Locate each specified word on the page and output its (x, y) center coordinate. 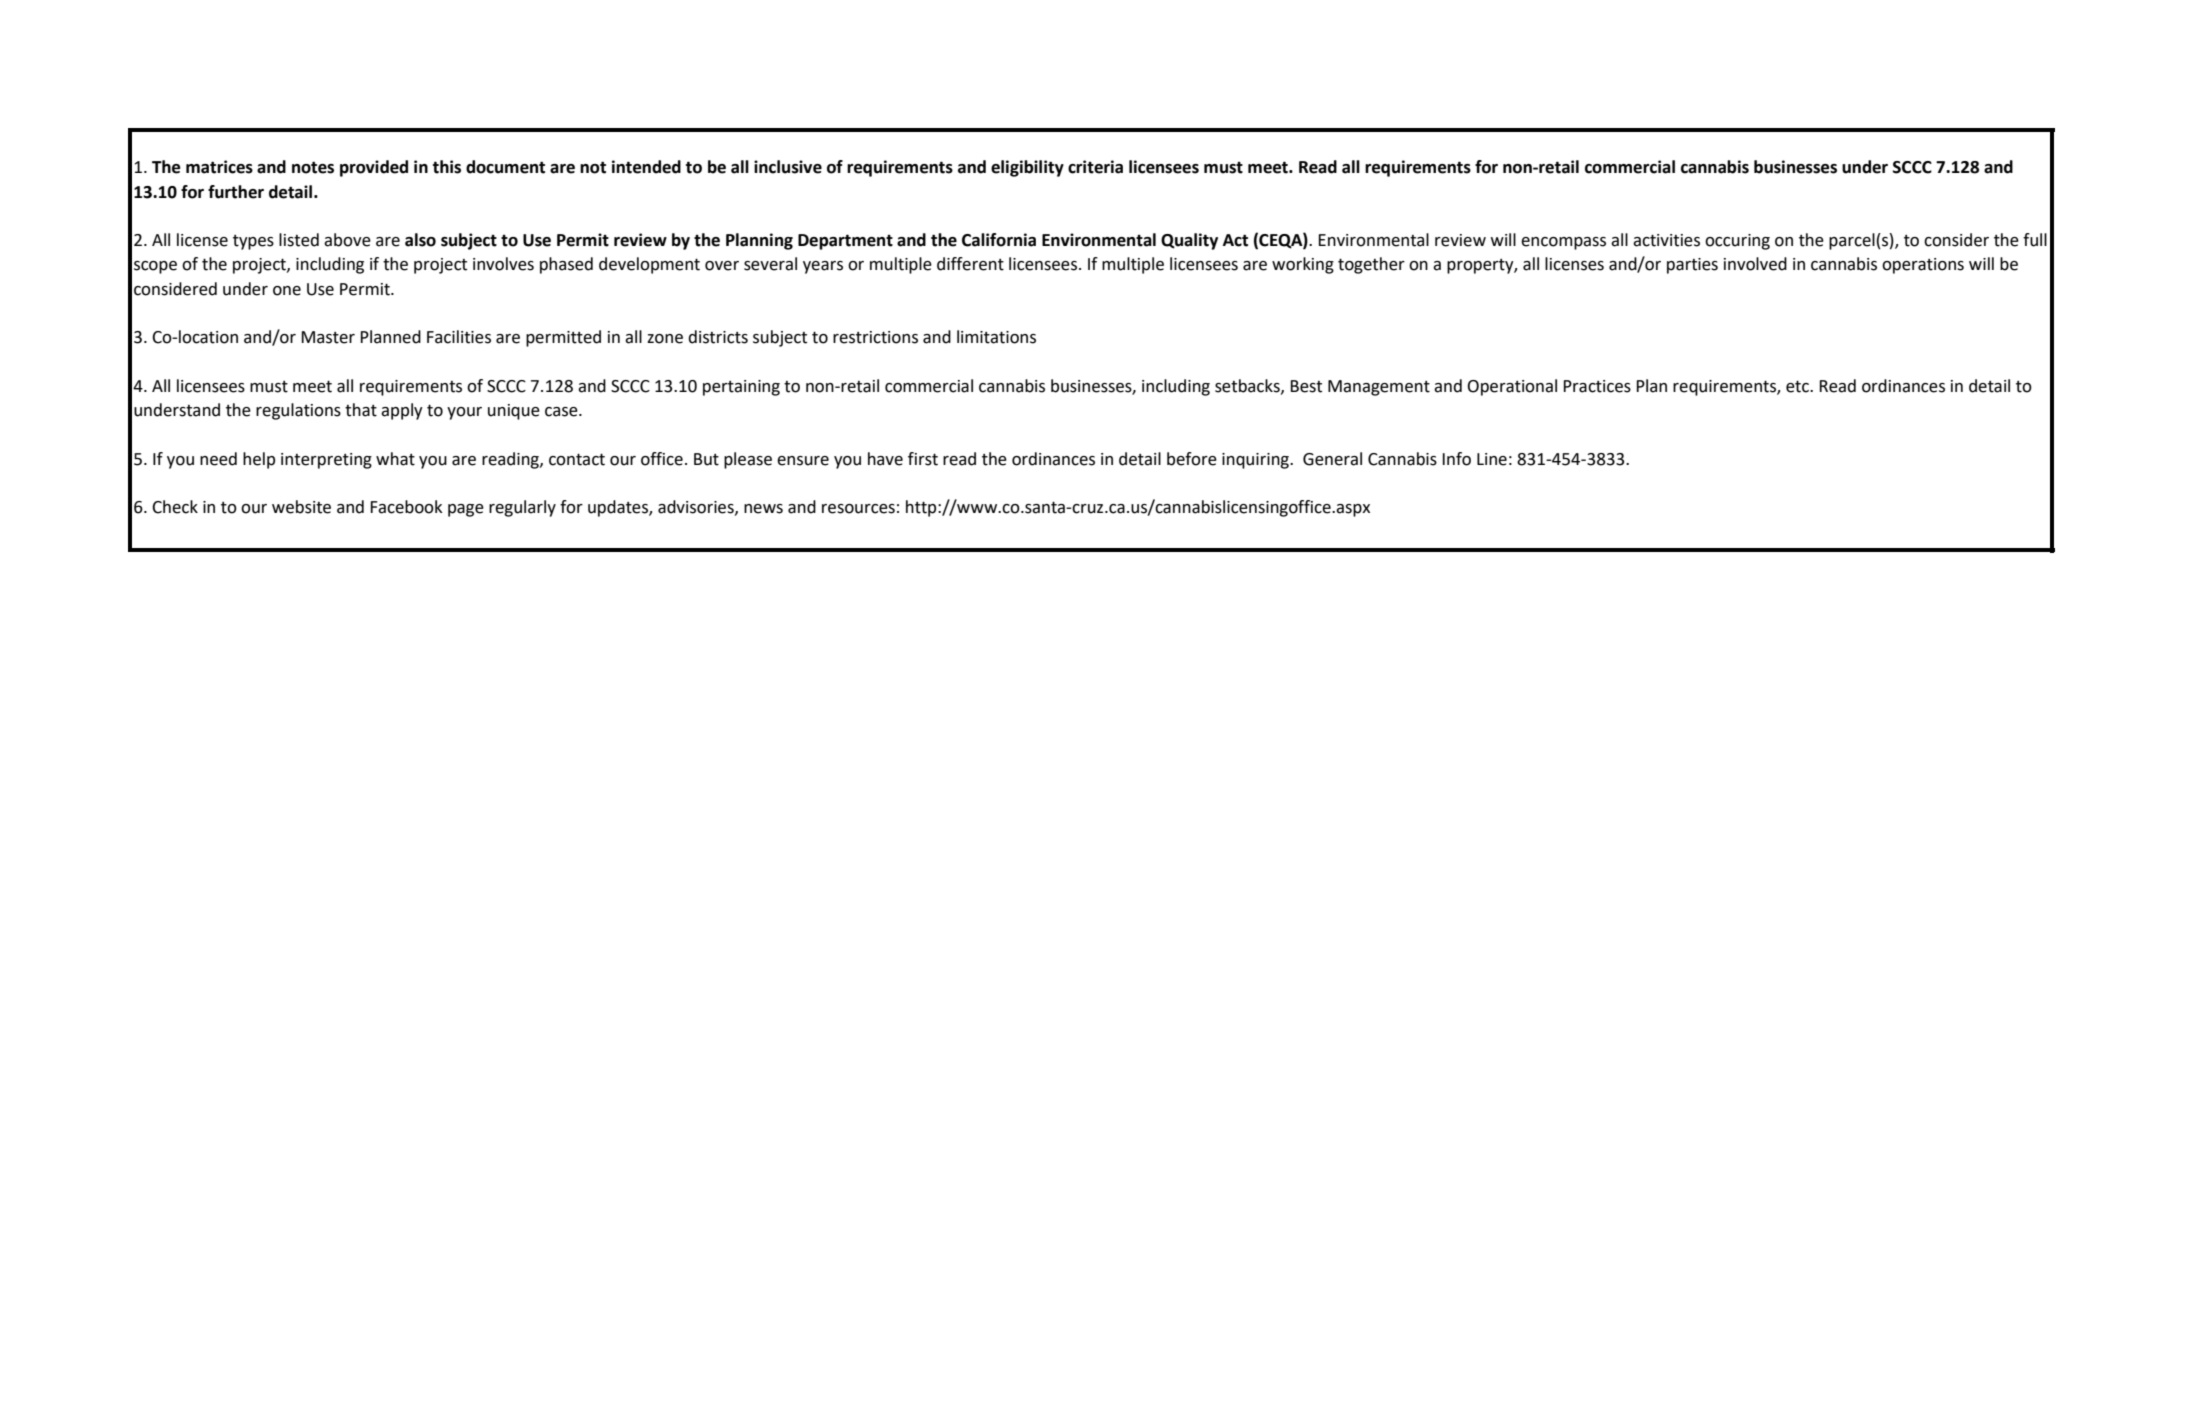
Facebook (406, 507)
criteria (1095, 167)
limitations (996, 337)
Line (1492, 459)
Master (328, 337)
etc (1798, 386)
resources (858, 509)
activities (1666, 240)
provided (374, 168)
